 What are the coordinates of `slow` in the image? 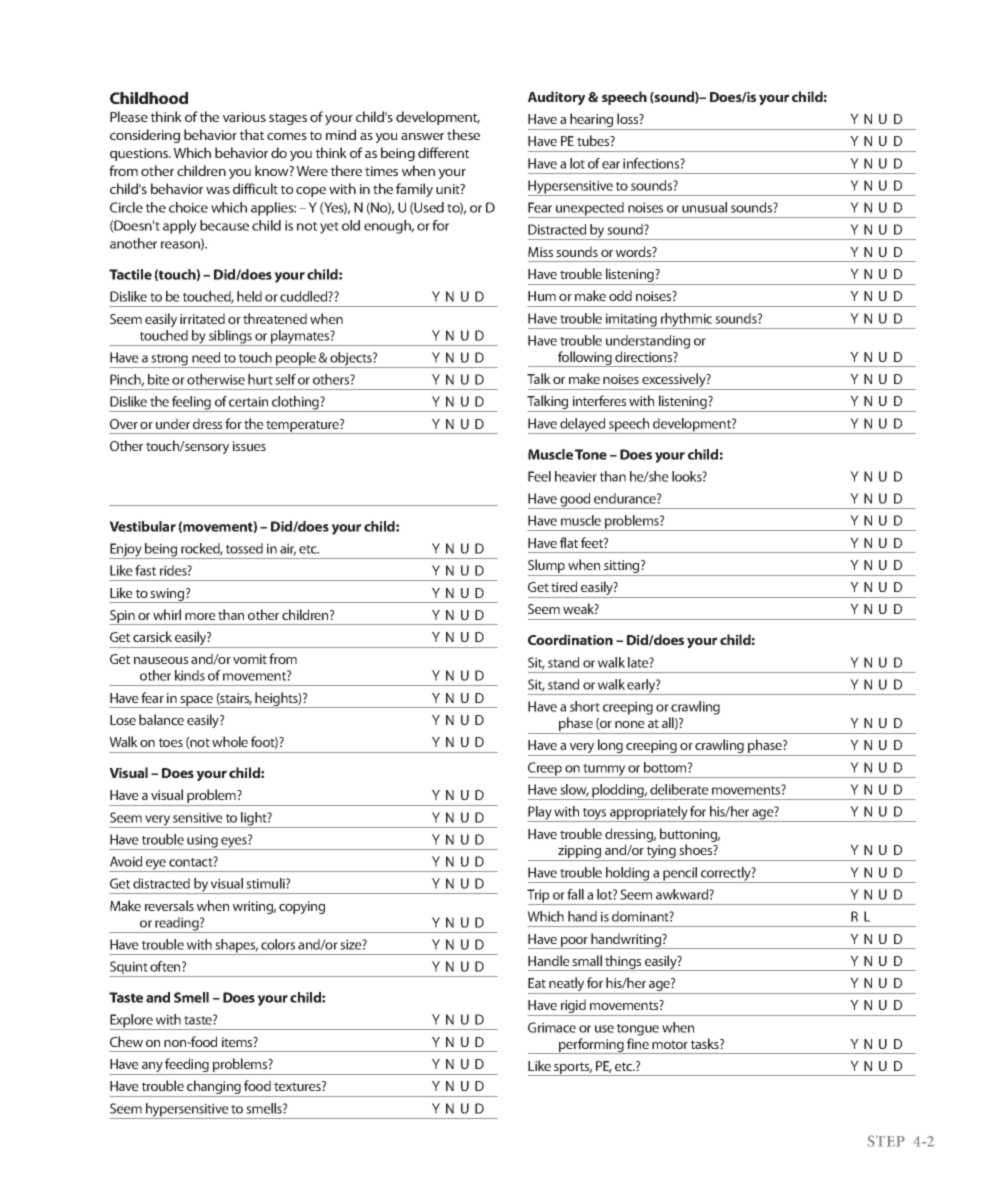 It's located at (574, 790).
